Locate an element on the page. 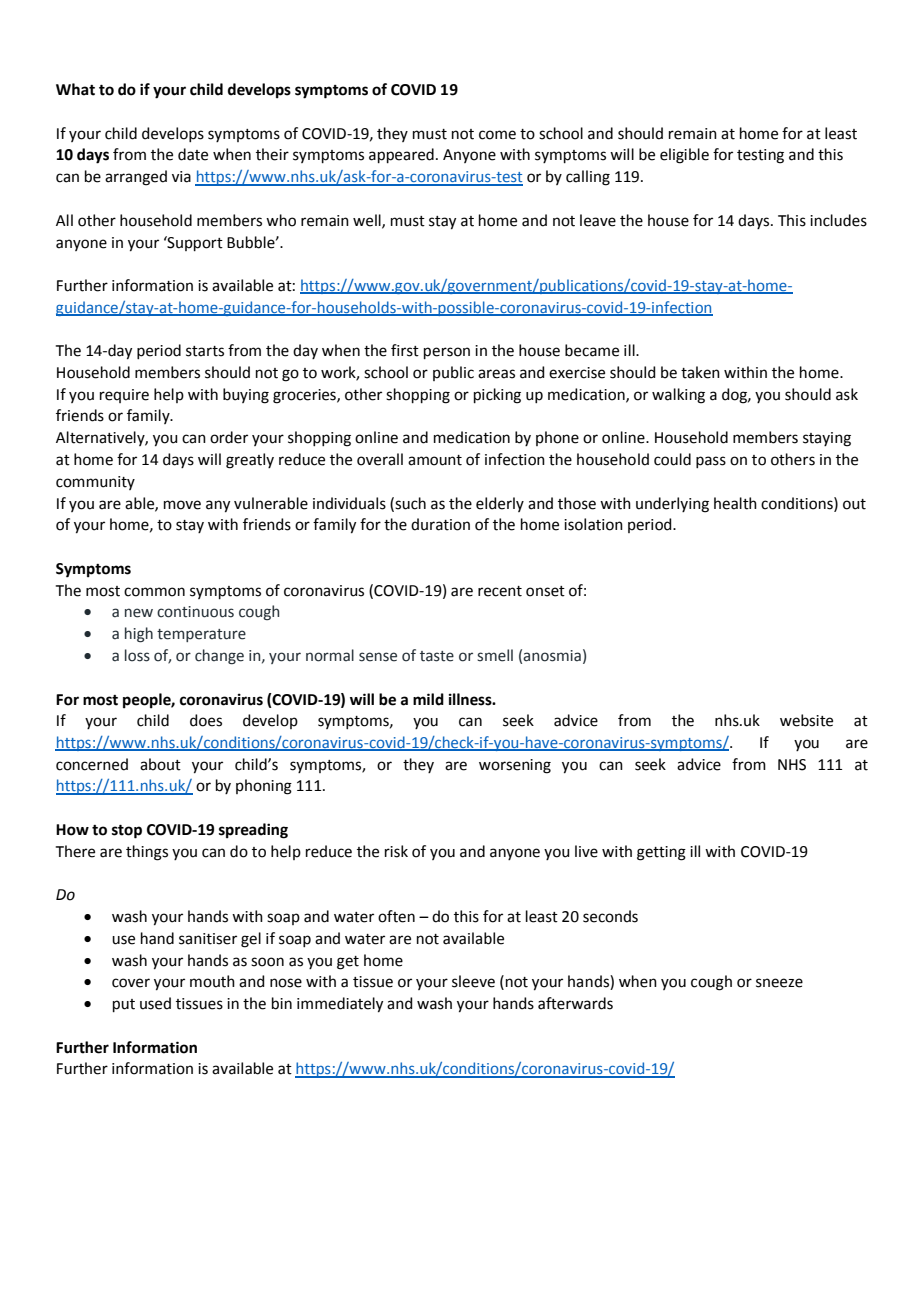 The width and height of the document is (924, 1308). eligible is located at coordinates (684, 156).
